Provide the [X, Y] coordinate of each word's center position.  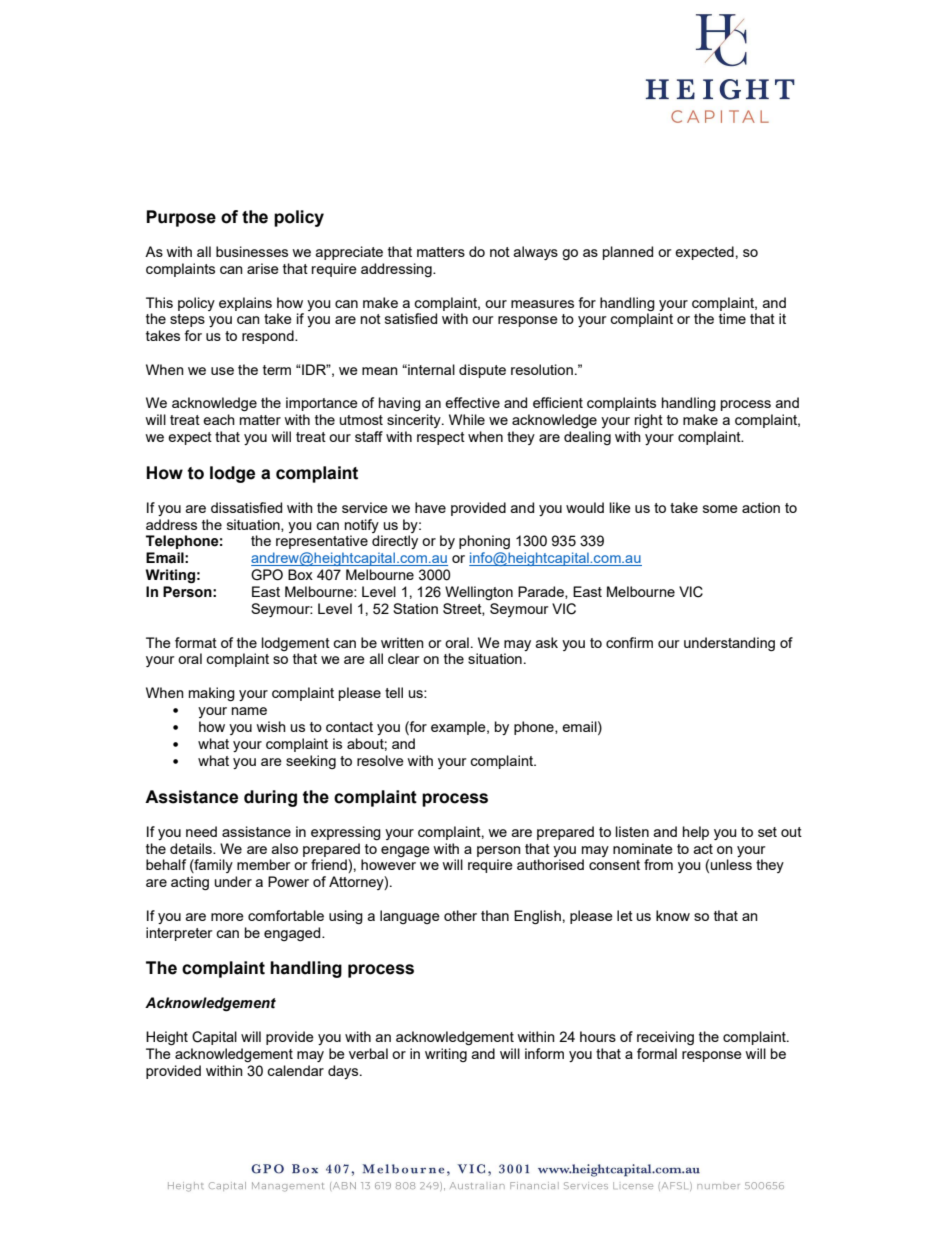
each [219, 419]
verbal [368, 1053]
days [344, 1072]
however [388, 864]
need [201, 831]
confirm [629, 642]
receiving [665, 1038]
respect [441, 438]
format [196, 642]
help [696, 833]
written [402, 642]
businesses [252, 251]
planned [628, 253]
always [536, 253]
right [649, 421]
